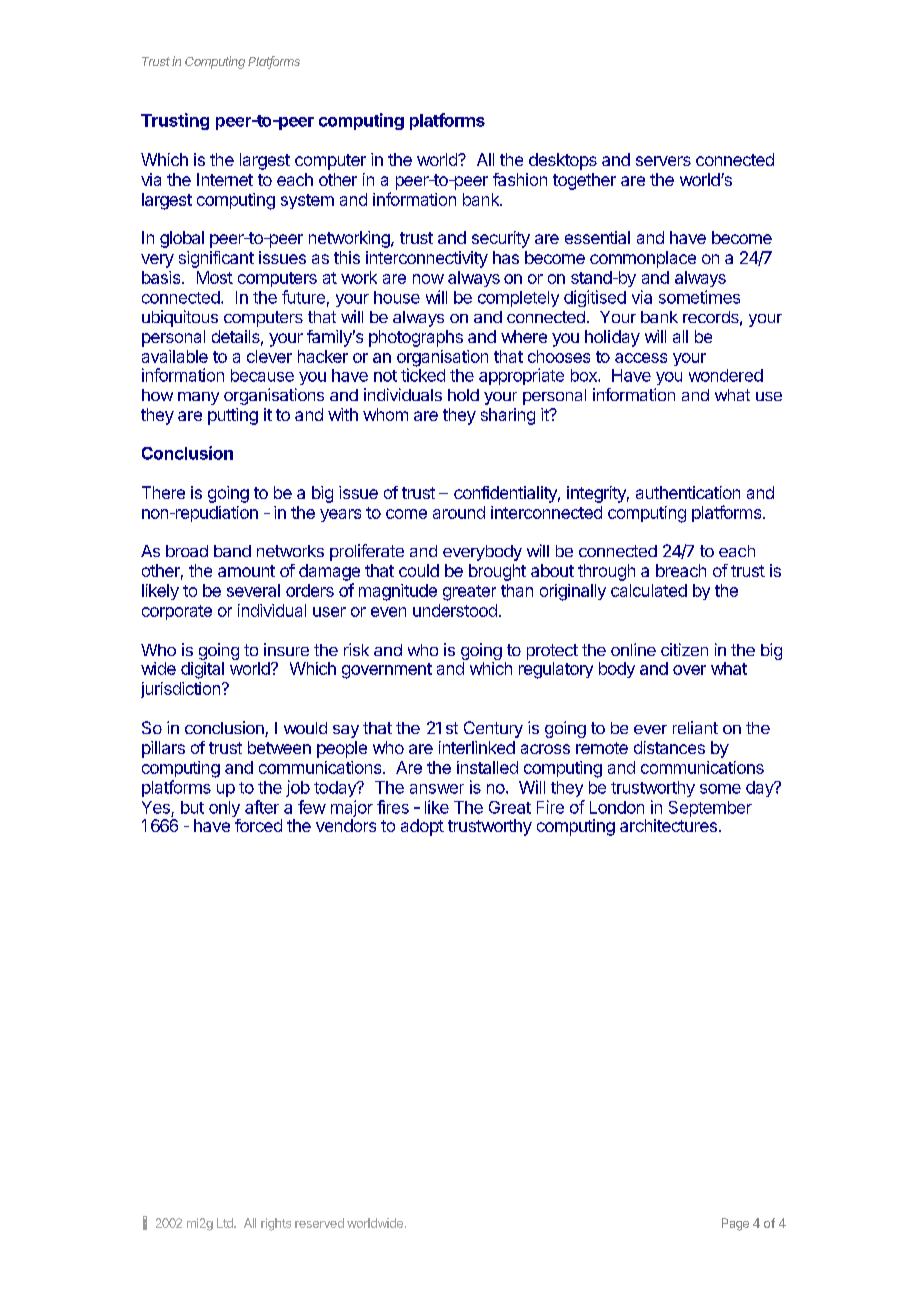 The height and width of the screenshot is (1307, 924). Describe the element at coordinates (437, 789) in the screenshot. I see `answer` at that location.
